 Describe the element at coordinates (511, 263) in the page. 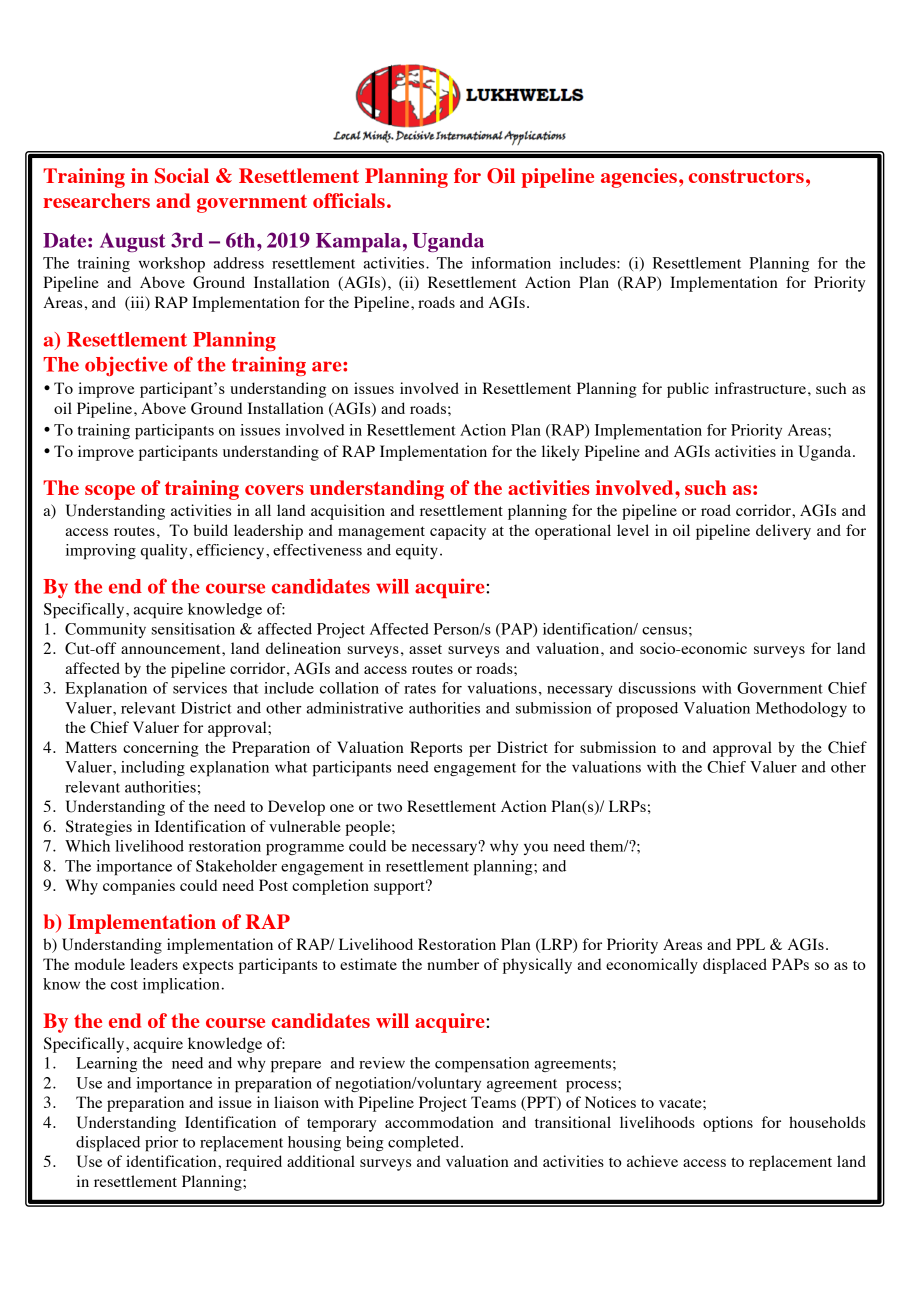

I see `information` at that location.
